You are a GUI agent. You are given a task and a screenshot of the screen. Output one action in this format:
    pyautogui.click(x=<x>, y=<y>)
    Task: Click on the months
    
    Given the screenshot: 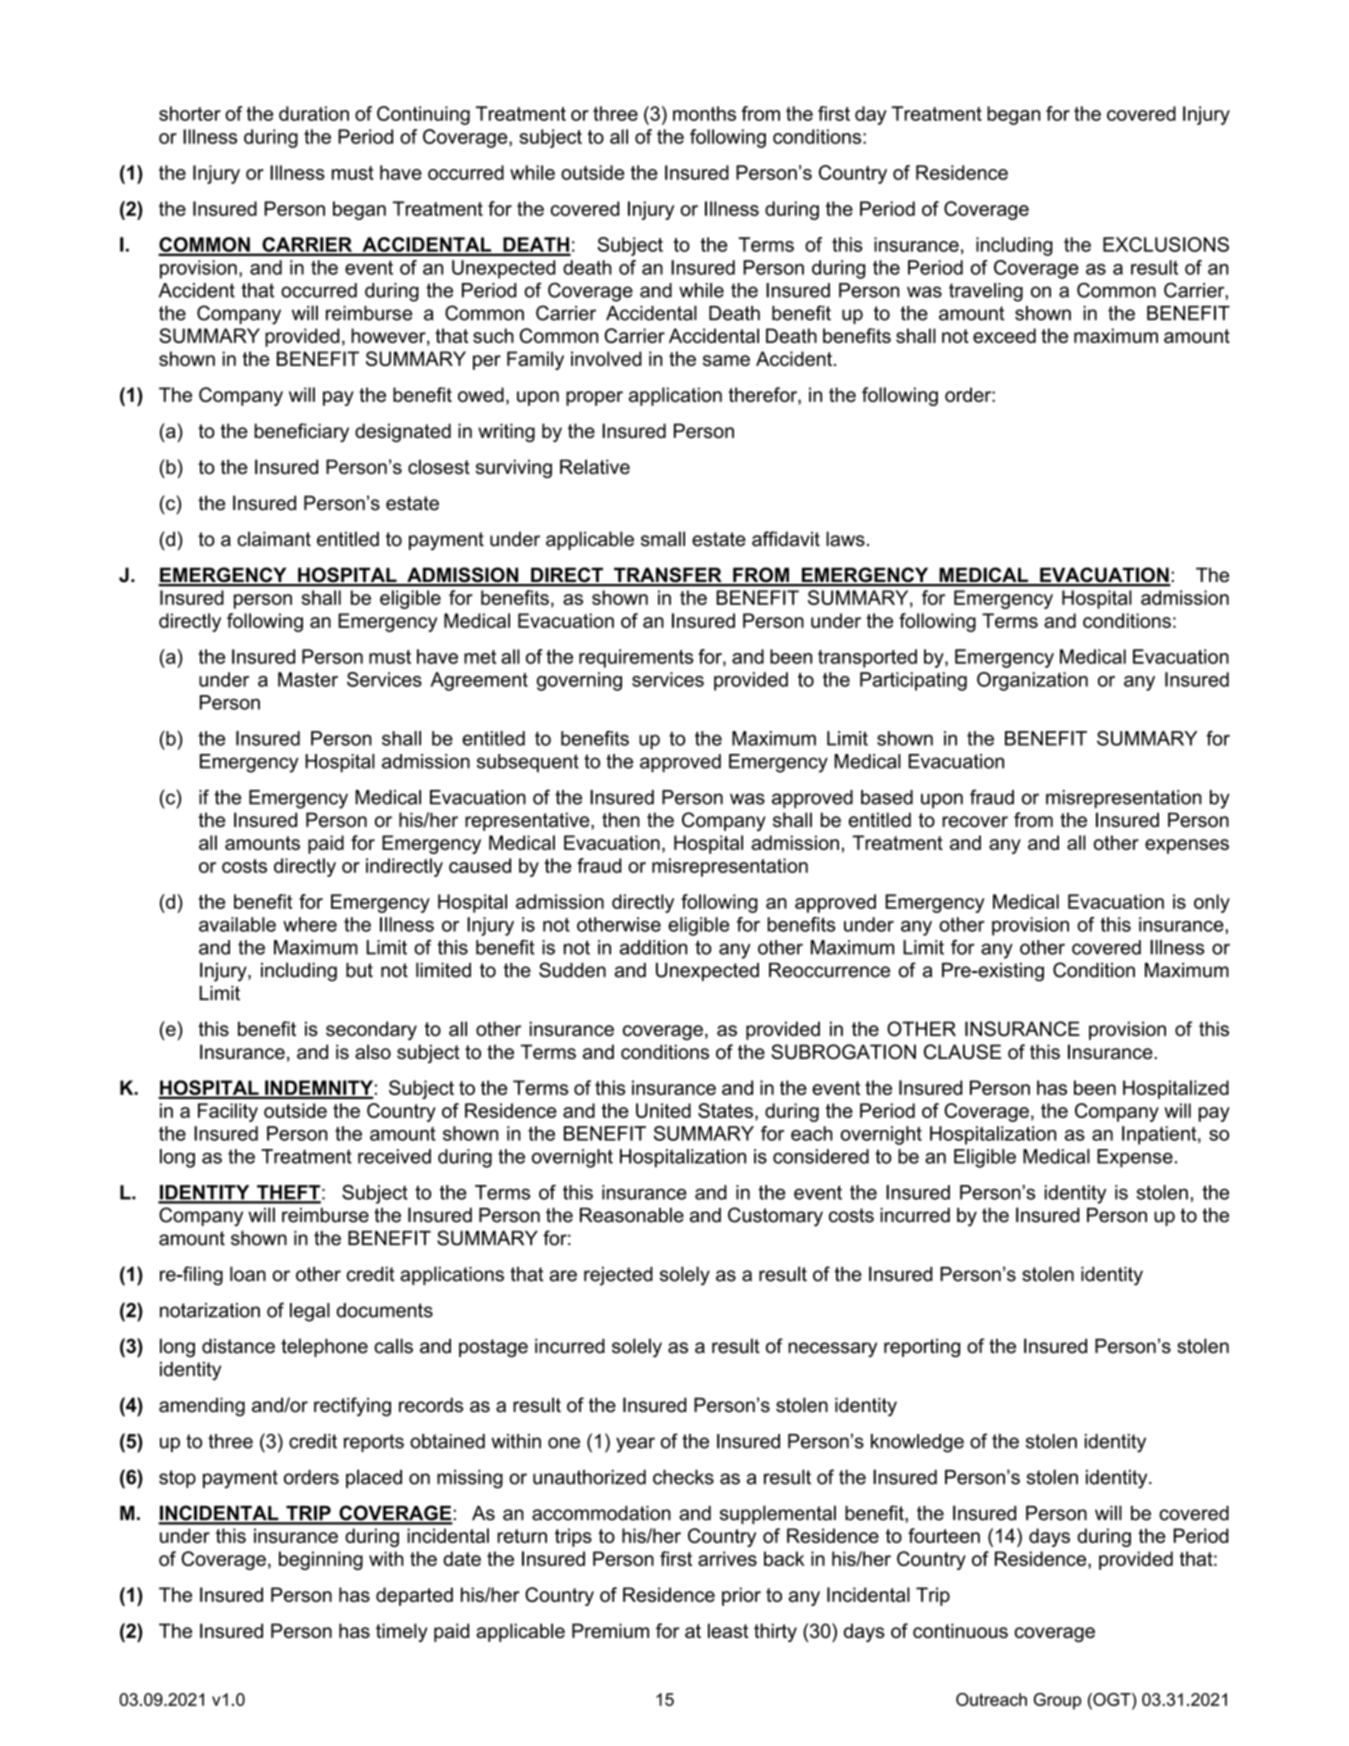 What is the action you would take?
    pyautogui.click(x=704, y=113)
